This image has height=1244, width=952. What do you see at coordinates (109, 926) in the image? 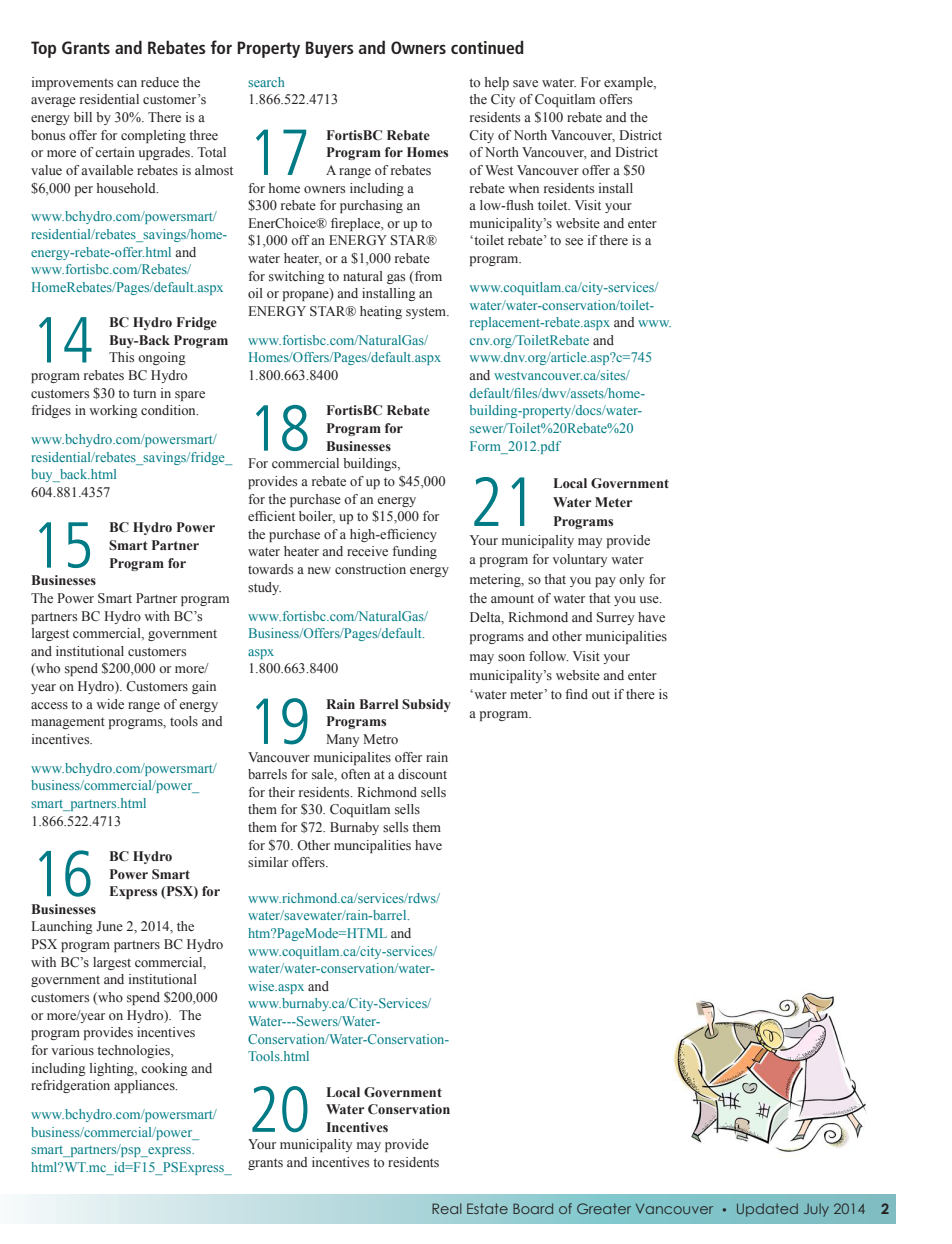
I see `June` at bounding box center [109, 926].
